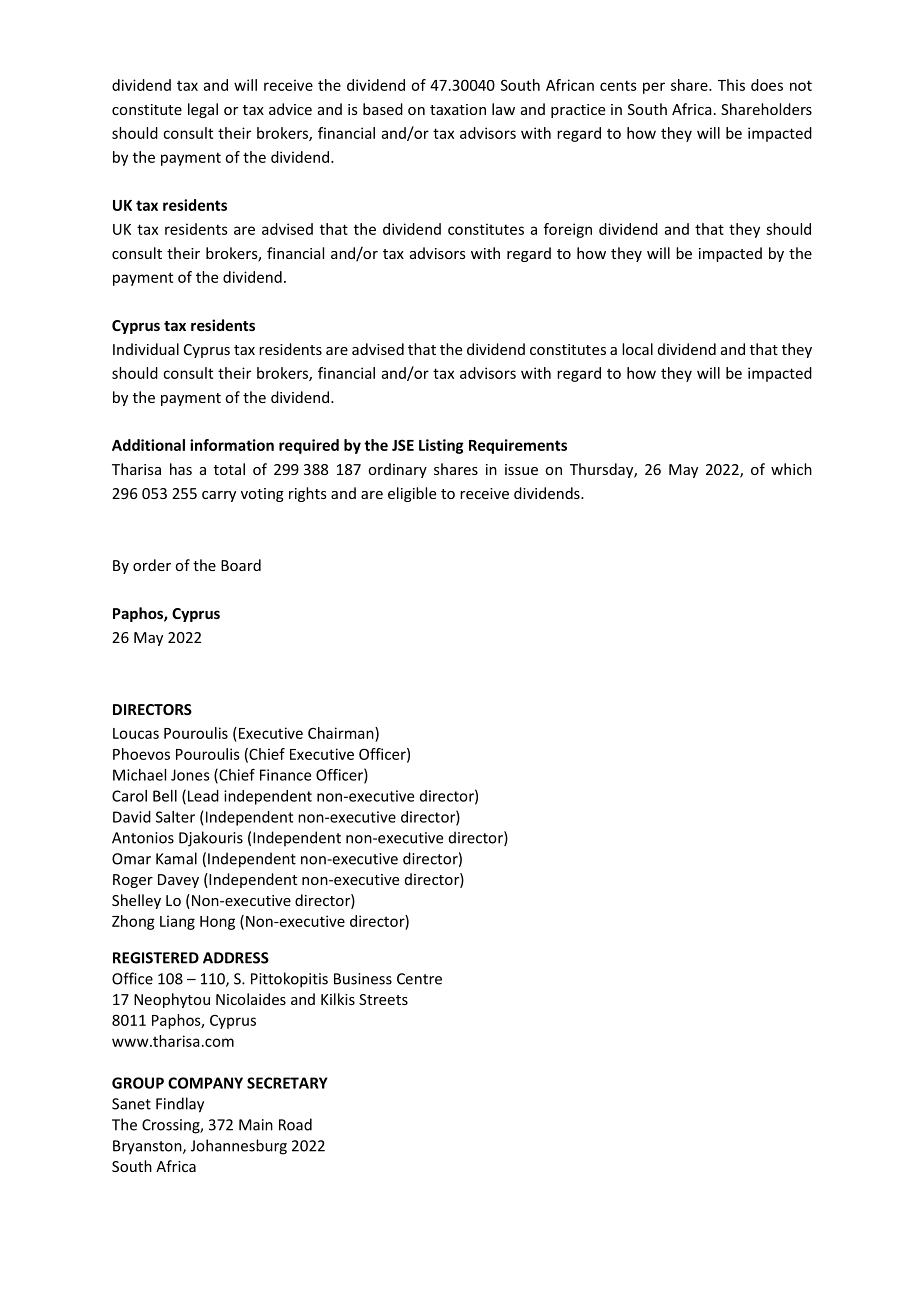 The image size is (924, 1309). Describe the element at coordinates (458, 109) in the screenshot. I see `taxation` at that location.
